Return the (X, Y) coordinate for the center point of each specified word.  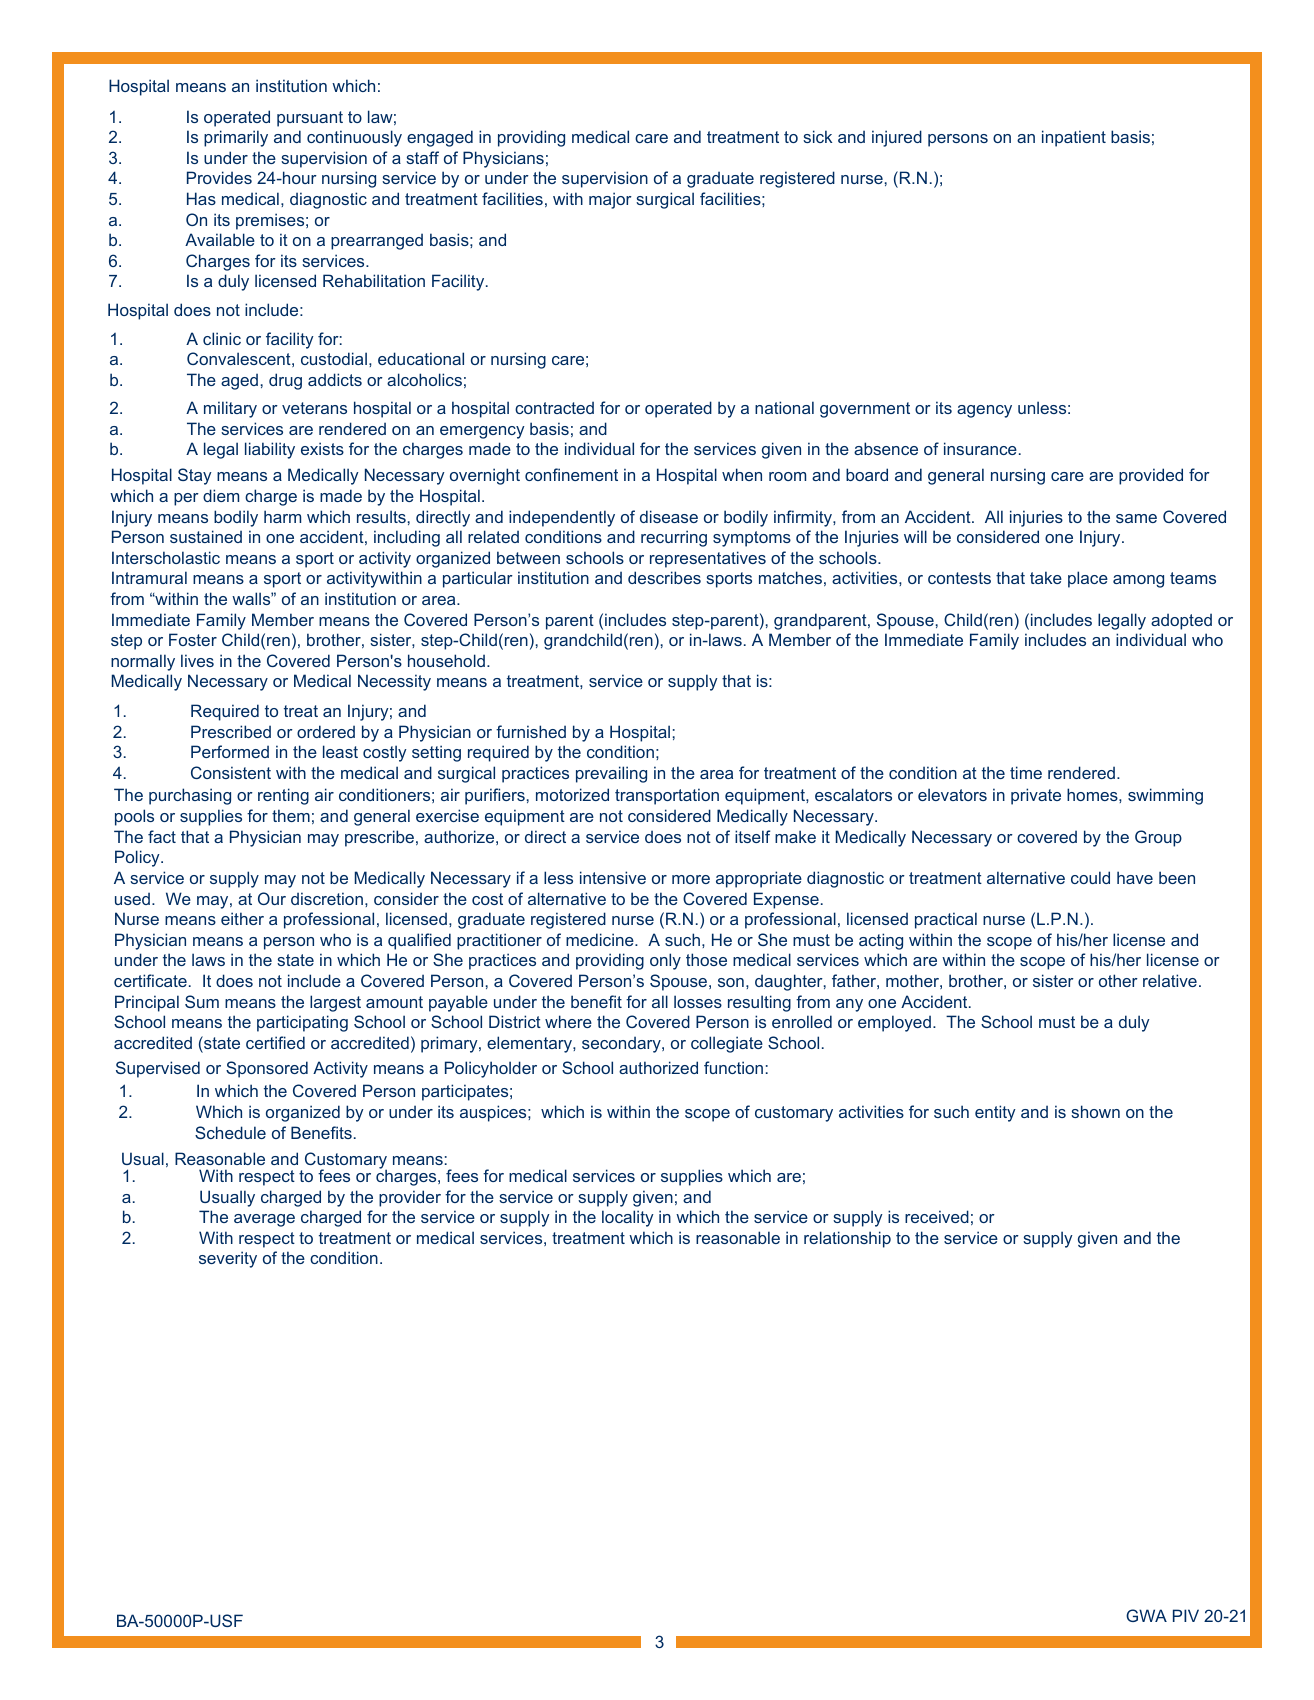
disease (669, 516)
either (242, 918)
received (937, 1216)
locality (628, 1218)
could (1090, 877)
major (610, 200)
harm (282, 516)
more (691, 879)
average (264, 1220)
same (1136, 518)
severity (228, 1259)
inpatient (1074, 138)
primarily (236, 138)
